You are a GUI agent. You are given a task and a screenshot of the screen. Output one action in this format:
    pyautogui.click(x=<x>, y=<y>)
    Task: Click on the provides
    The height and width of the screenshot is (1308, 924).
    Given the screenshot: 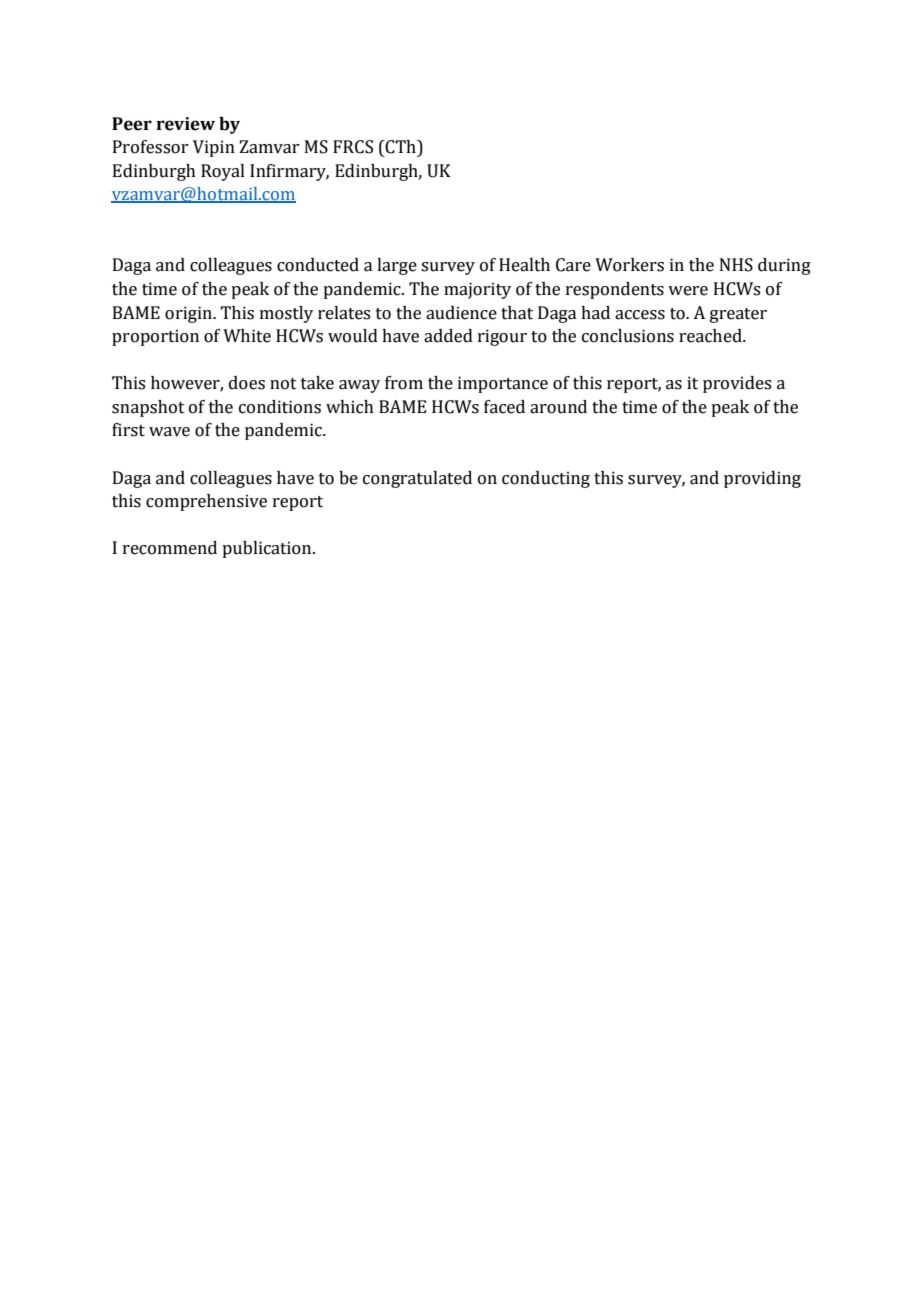 What is the action you would take?
    pyautogui.click(x=737, y=384)
